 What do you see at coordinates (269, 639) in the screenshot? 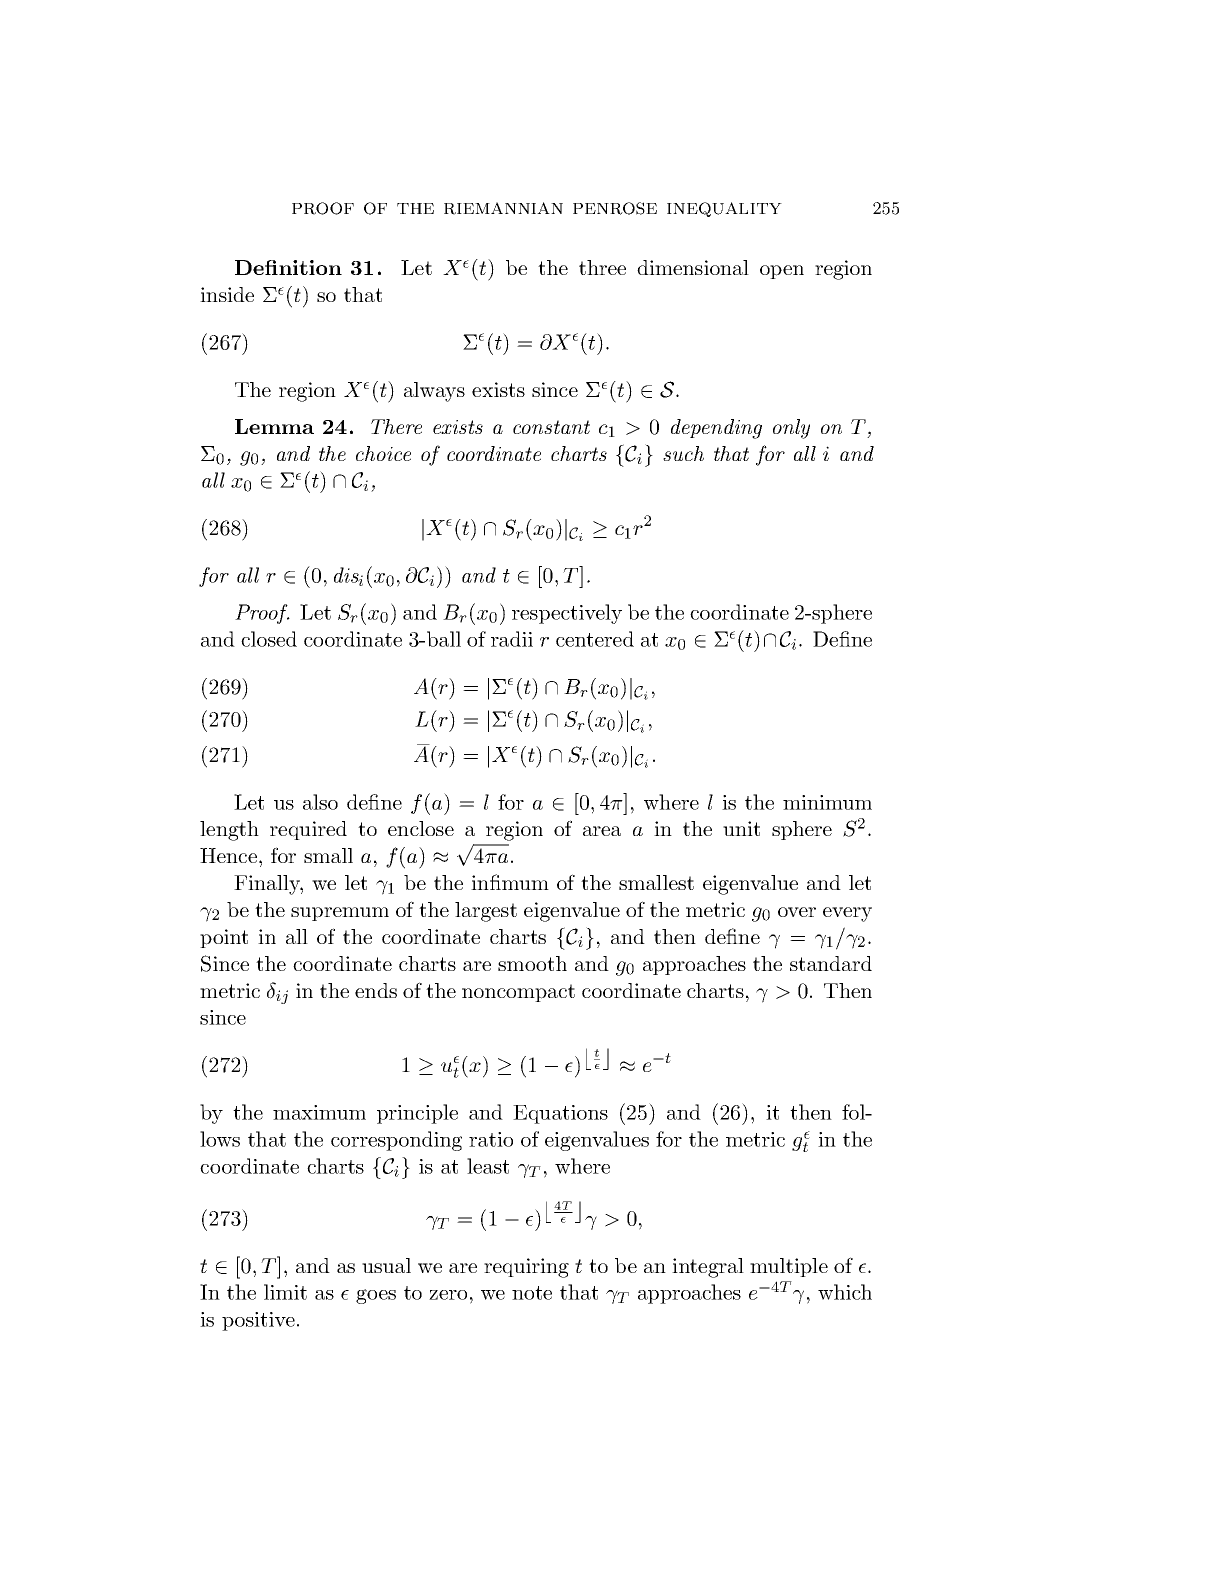
I see `closed` at bounding box center [269, 639].
